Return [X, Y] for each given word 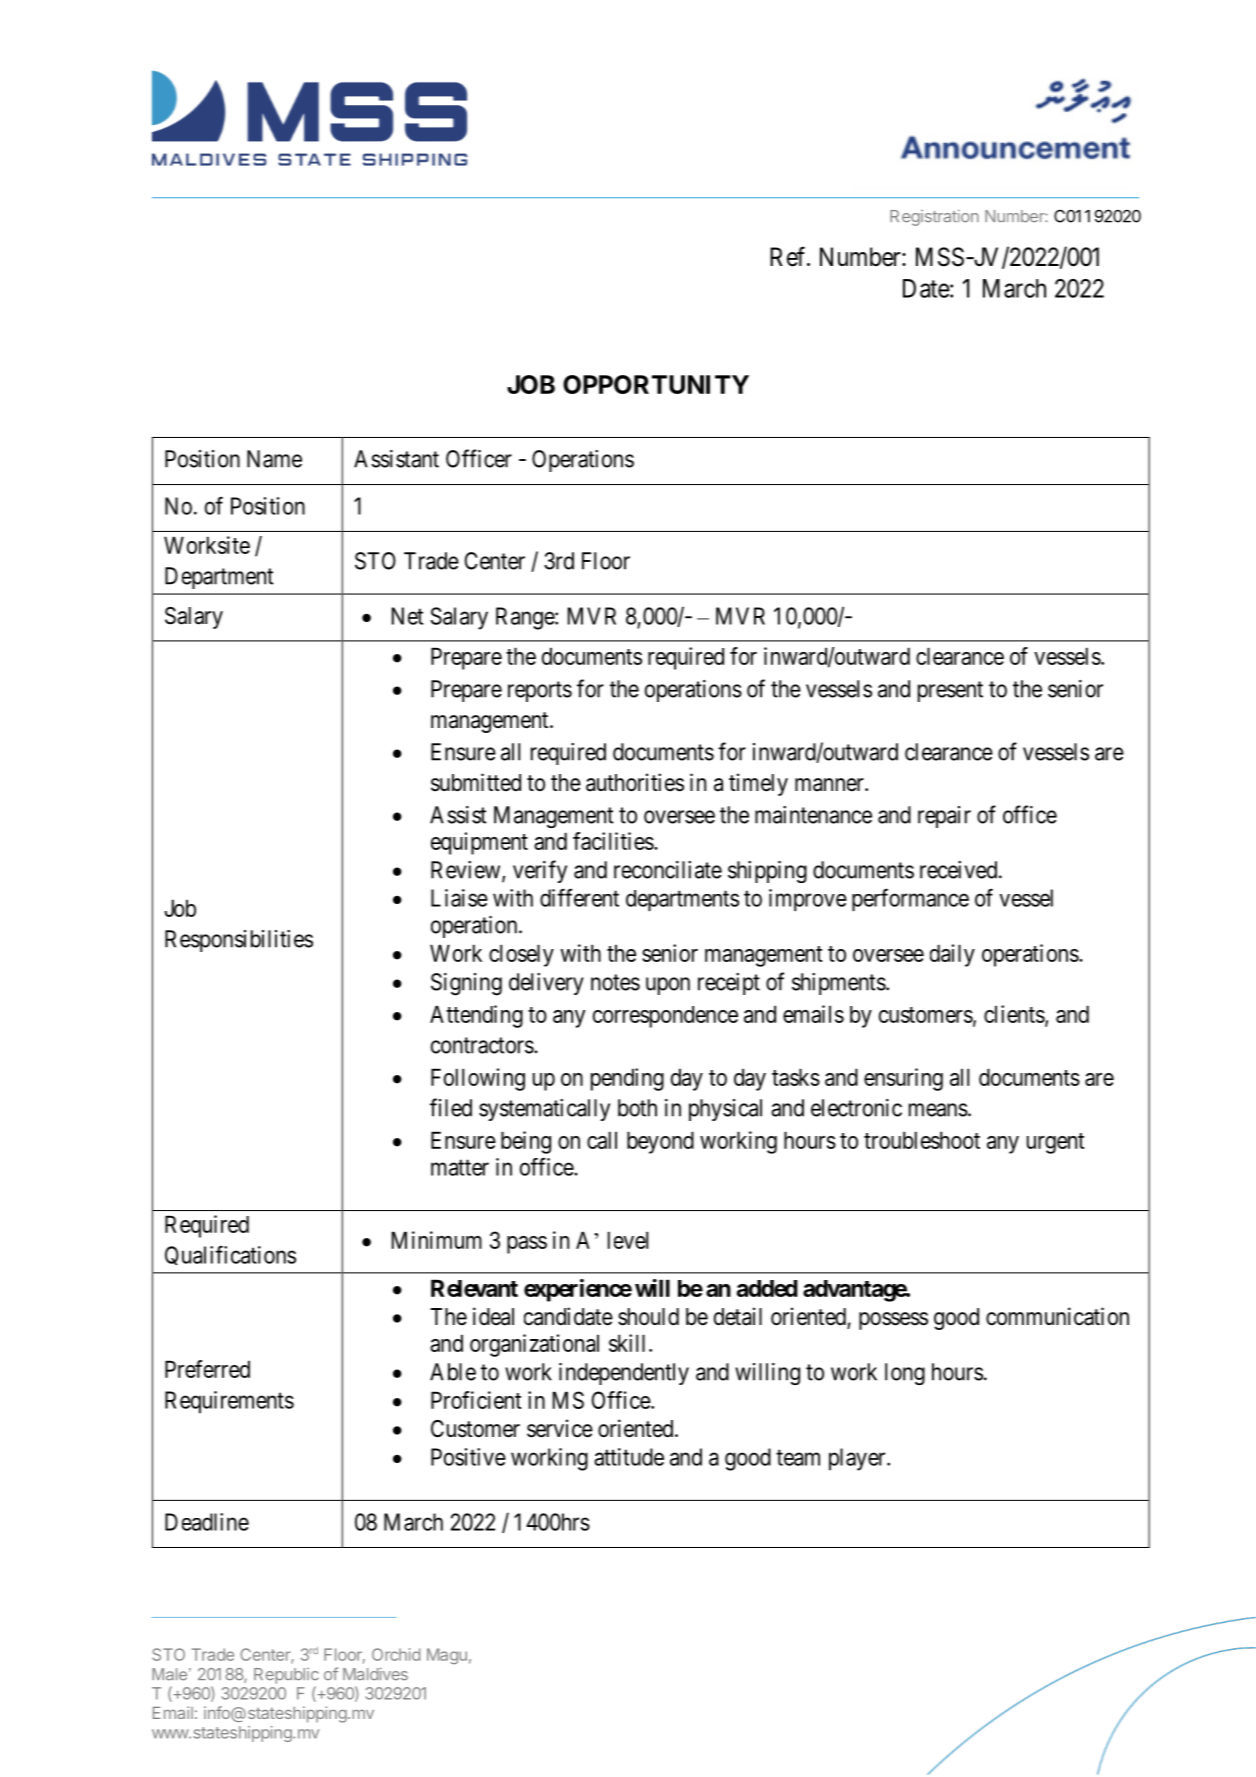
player [858, 1459]
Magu [447, 1656]
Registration [934, 217]
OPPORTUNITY [656, 384]
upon [668, 986]
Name [274, 459]
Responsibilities [239, 941]
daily [952, 955]
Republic [286, 1676]
